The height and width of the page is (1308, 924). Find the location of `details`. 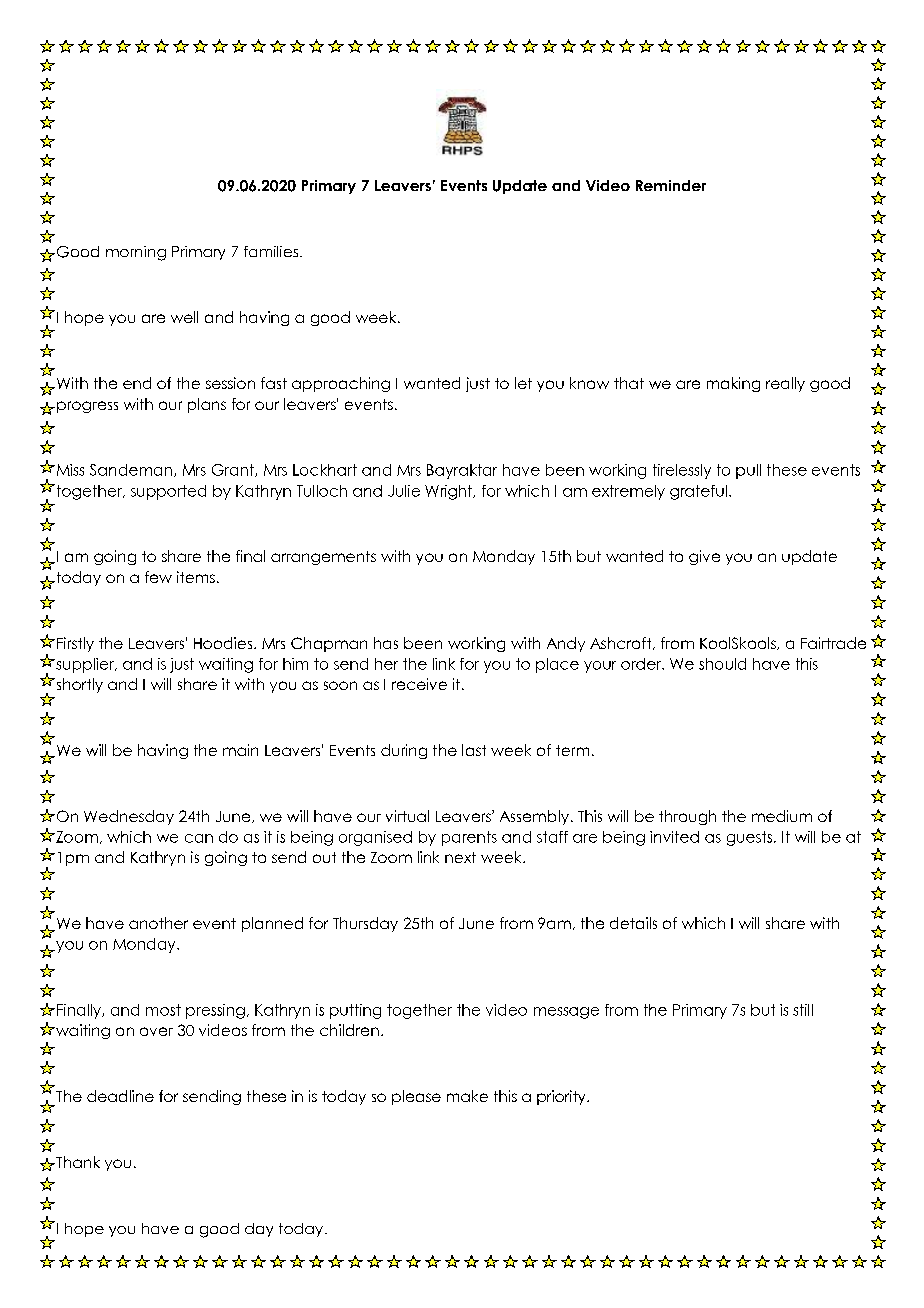

details is located at coordinates (633, 923).
